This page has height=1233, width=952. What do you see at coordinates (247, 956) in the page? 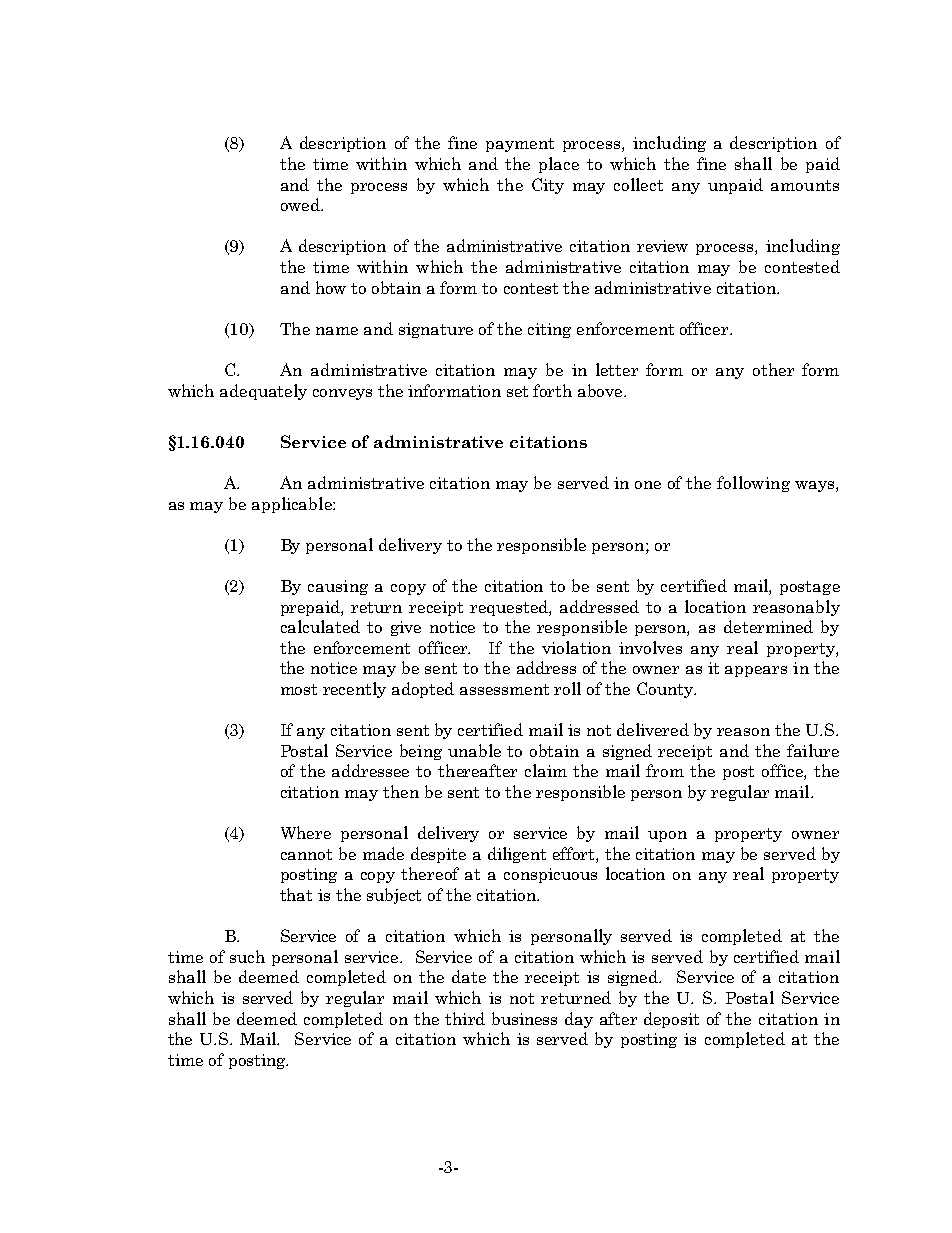
I see `such` at bounding box center [247, 956].
